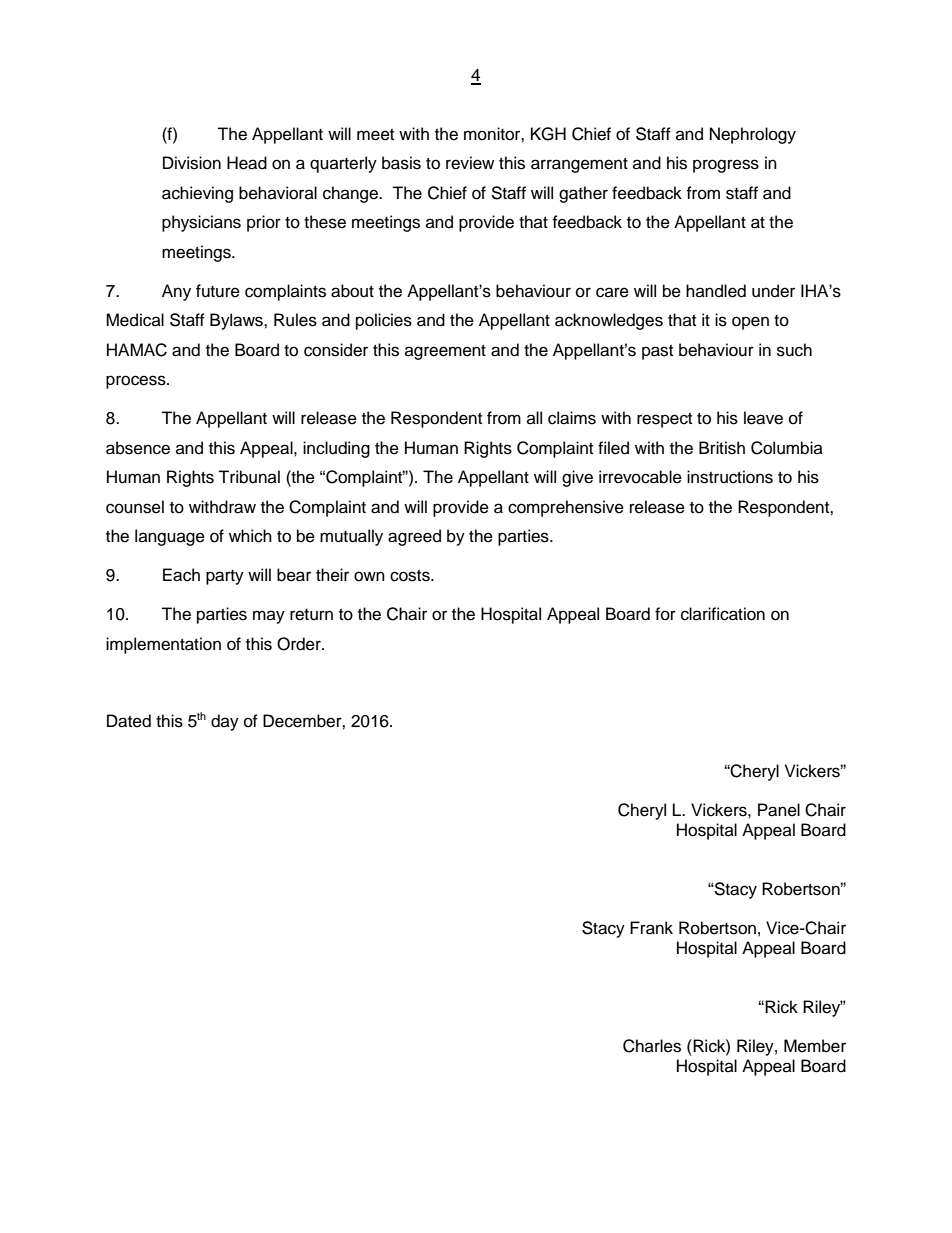 The height and width of the screenshot is (1233, 952). Describe the element at coordinates (726, 166) in the screenshot. I see `progress` at that location.
